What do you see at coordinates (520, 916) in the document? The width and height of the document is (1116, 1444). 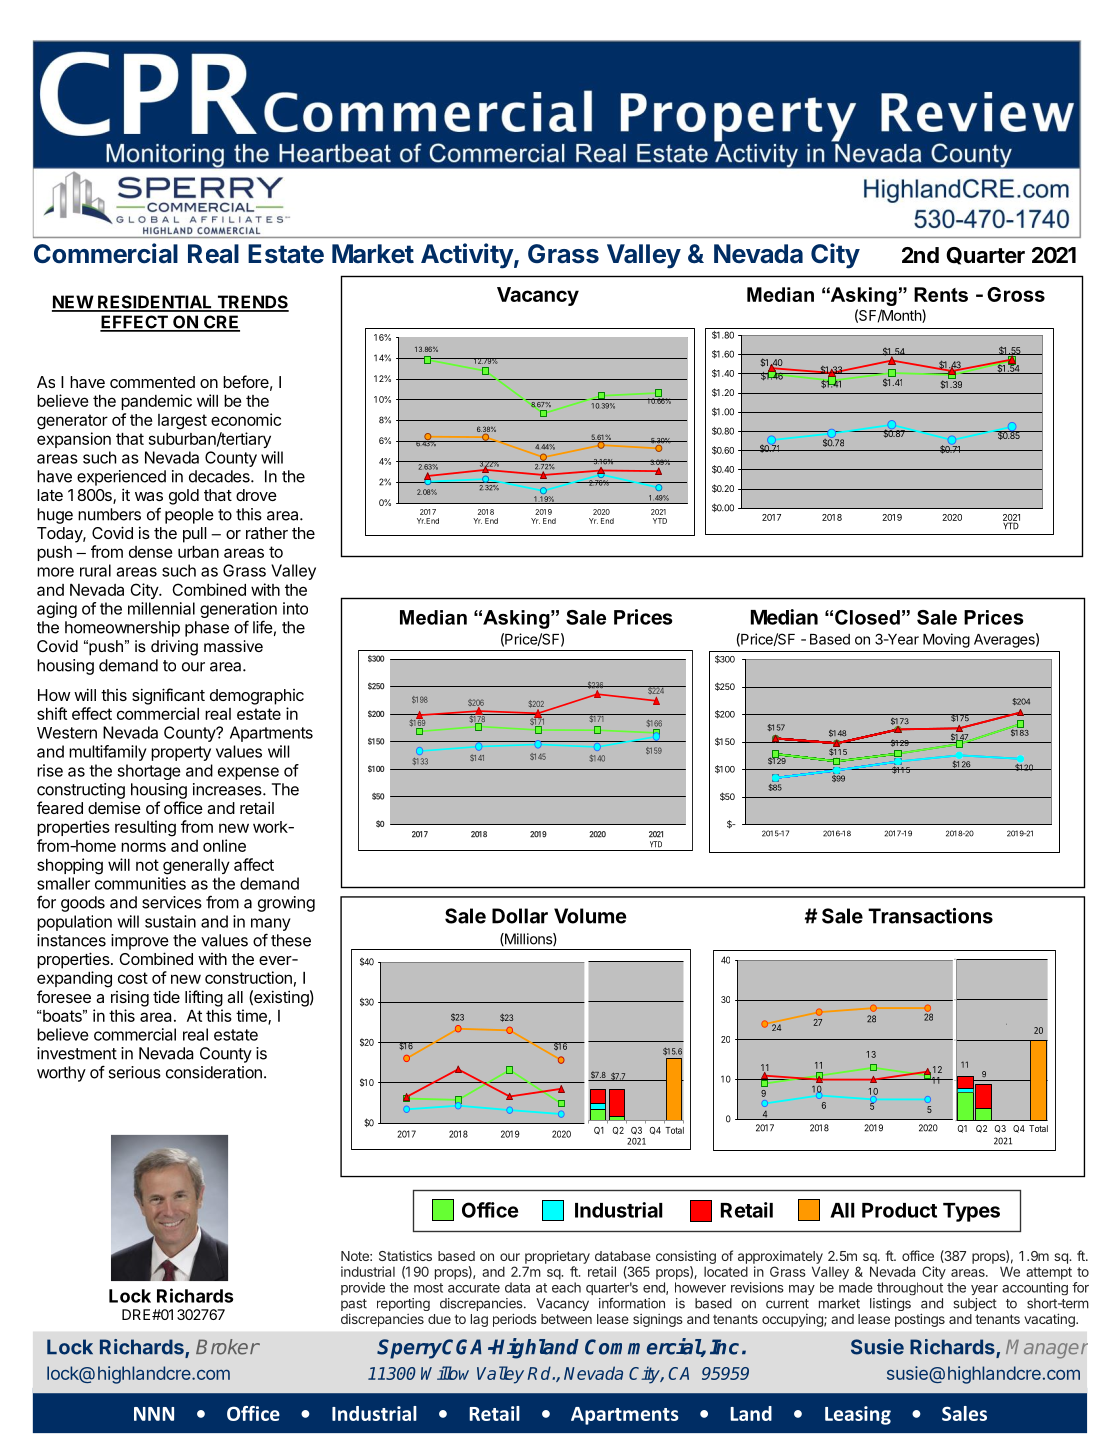 I see `Dollar` at bounding box center [520, 916].
